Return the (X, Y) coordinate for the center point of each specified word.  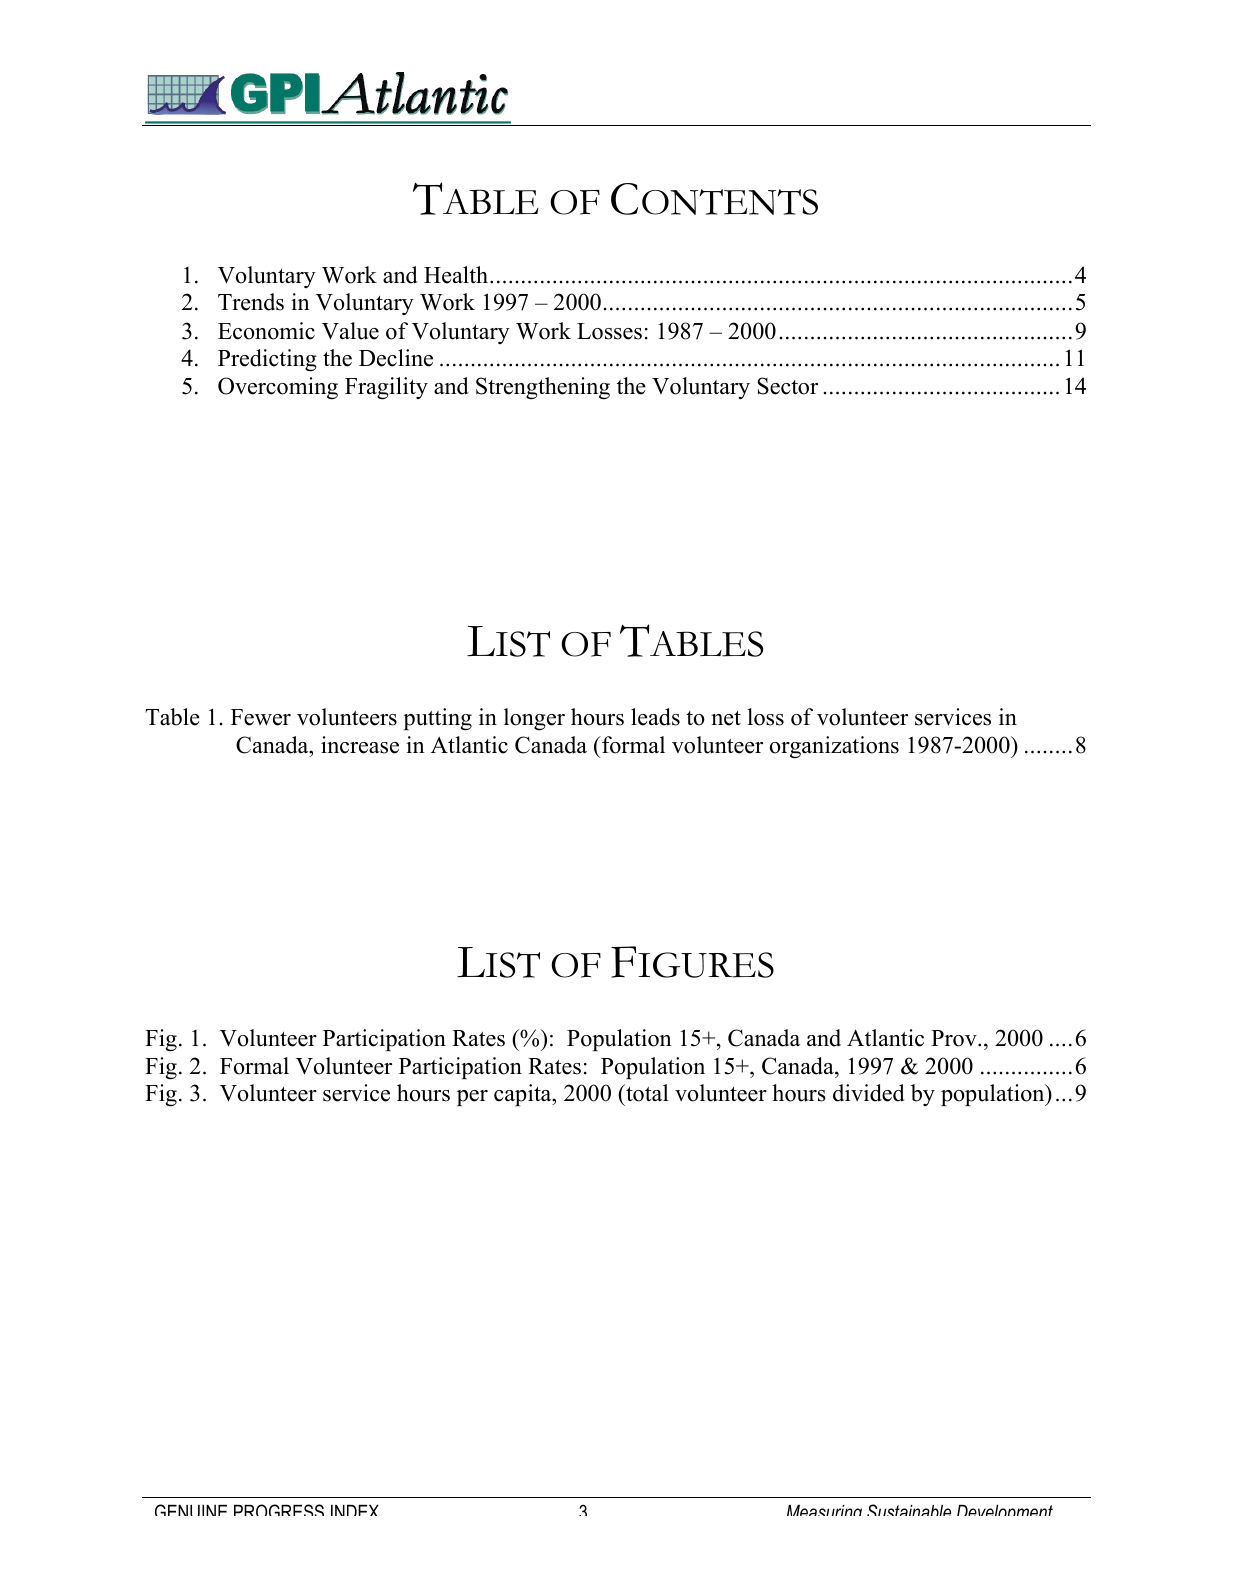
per (472, 1098)
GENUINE (191, 1510)
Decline (396, 358)
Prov (955, 1038)
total (646, 1093)
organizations (834, 747)
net (726, 718)
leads (655, 717)
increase (360, 745)
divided (869, 1093)
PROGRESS (279, 1510)
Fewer (261, 717)
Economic (266, 331)
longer (534, 719)
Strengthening (543, 388)
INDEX (355, 1510)
